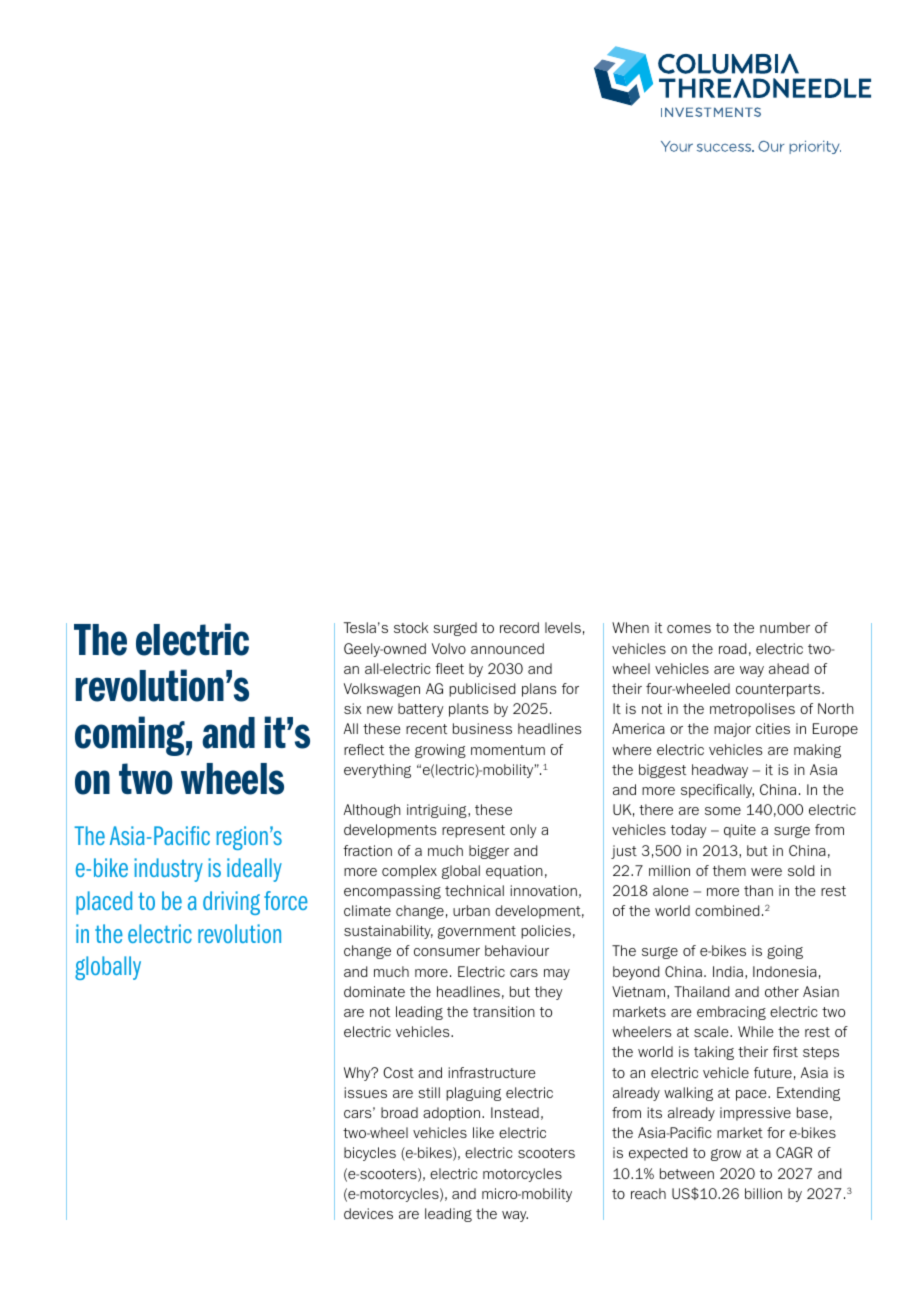 The height and width of the page is (1308, 924). Describe the element at coordinates (785, 627) in the page. I see `number` at that location.
